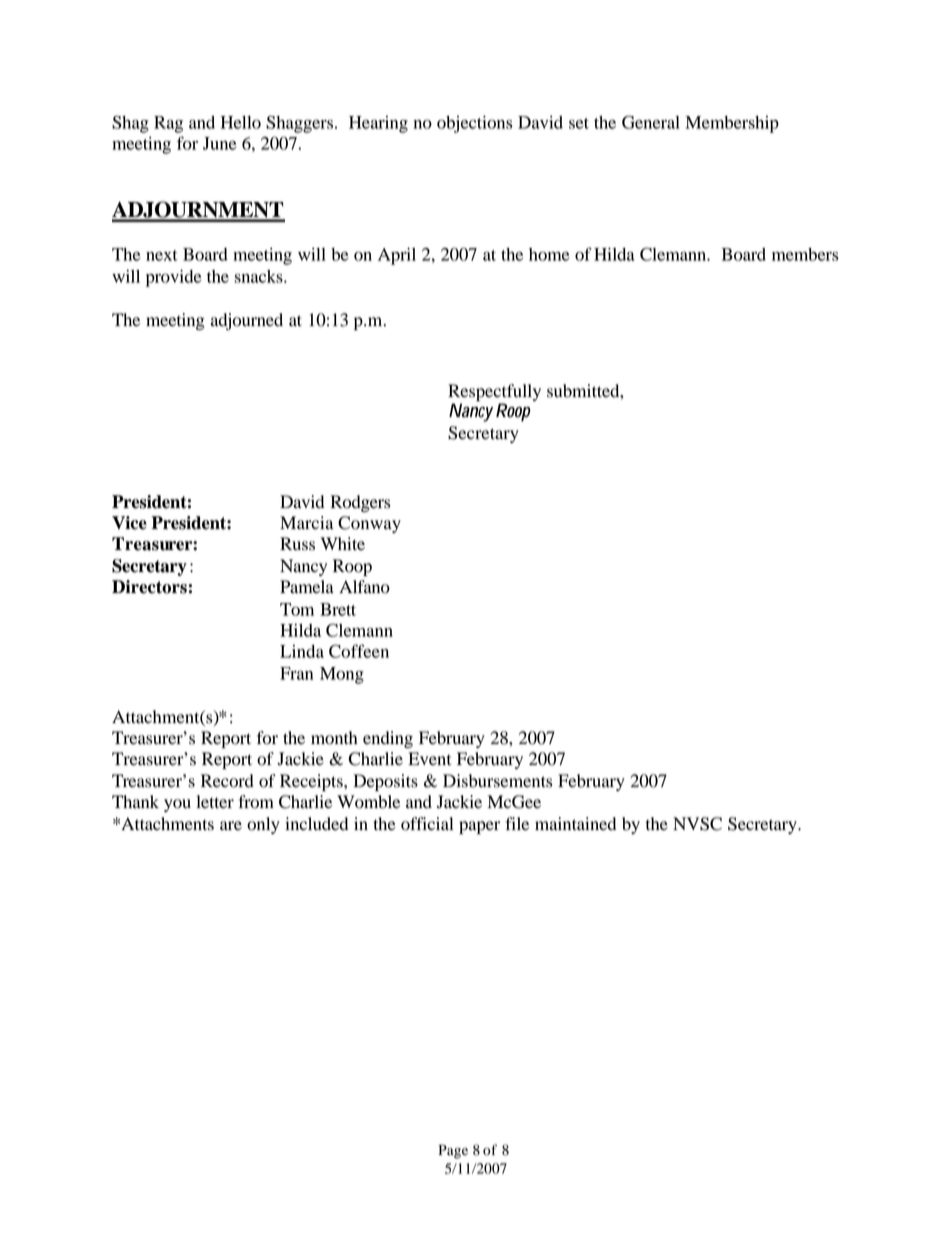 The height and width of the image is (1233, 952). What do you see at coordinates (427, 824) in the image?
I see `official` at bounding box center [427, 824].
